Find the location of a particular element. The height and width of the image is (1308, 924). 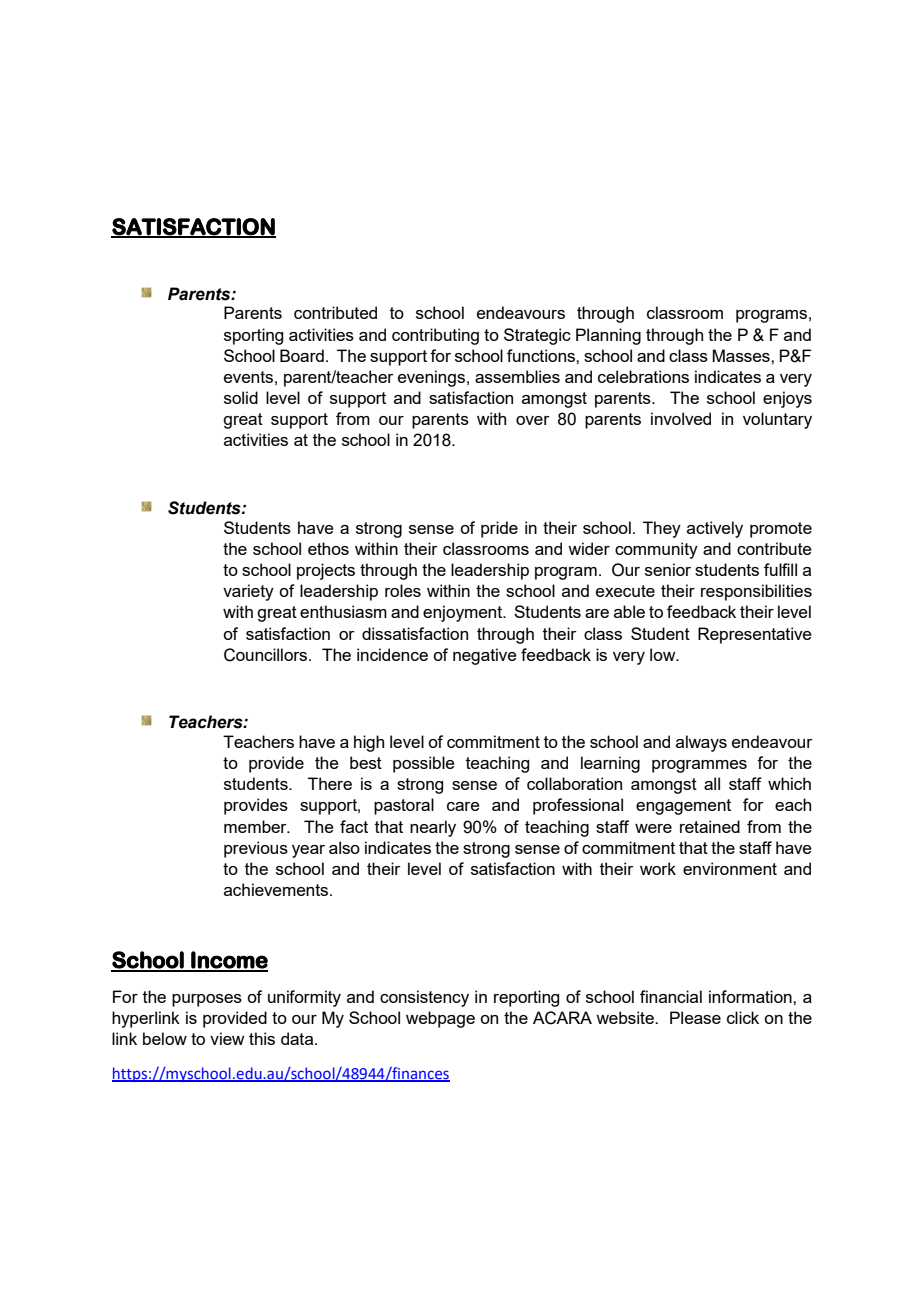

member is located at coordinates (256, 826).
